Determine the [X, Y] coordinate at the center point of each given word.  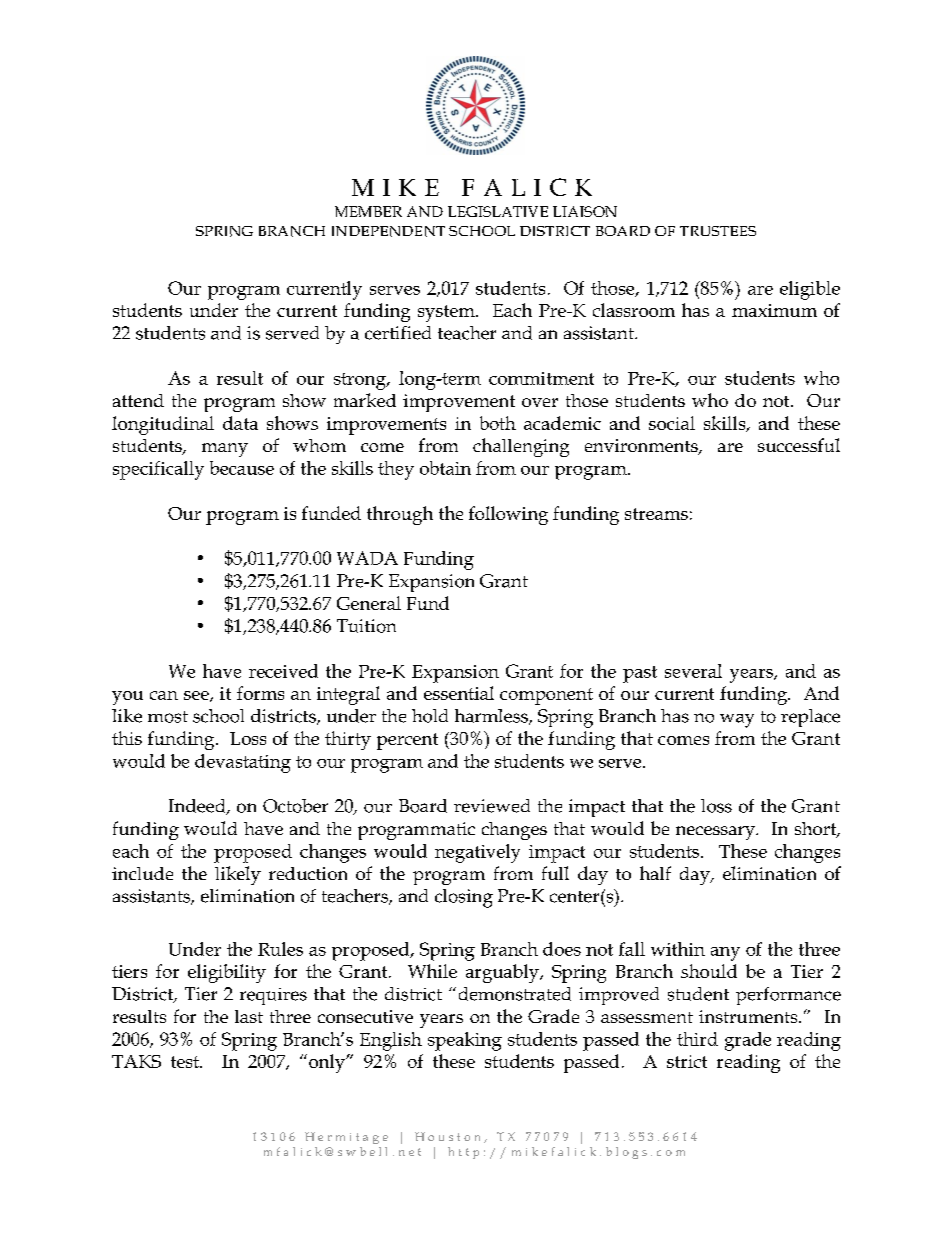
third [697, 1039]
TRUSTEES [718, 231]
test [186, 1062]
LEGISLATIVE [498, 211]
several [693, 671]
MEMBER [368, 211]
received [283, 671]
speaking [465, 1041]
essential [459, 693]
